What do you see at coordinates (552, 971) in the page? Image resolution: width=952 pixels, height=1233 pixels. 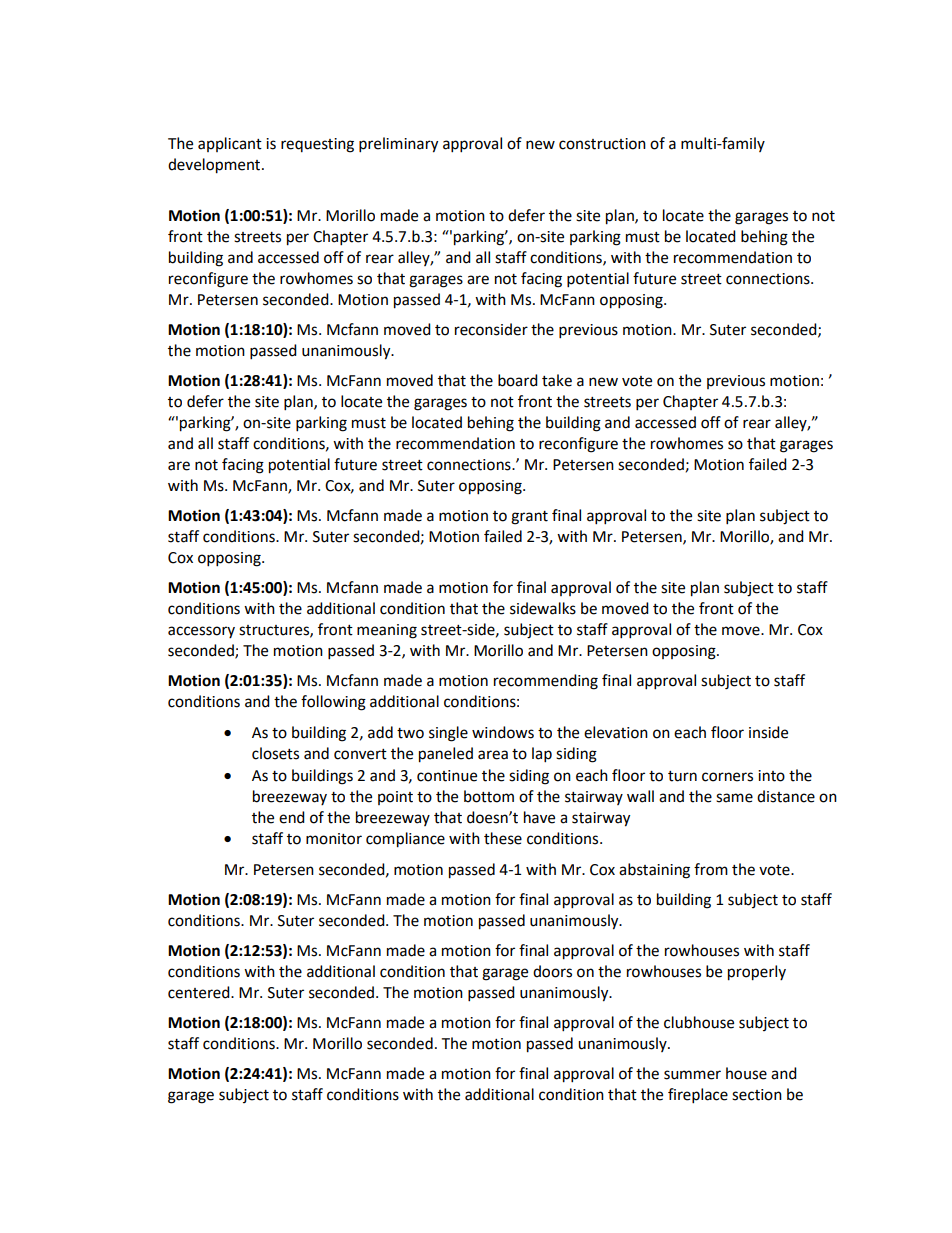 I see `doors` at bounding box center [552, 971].
